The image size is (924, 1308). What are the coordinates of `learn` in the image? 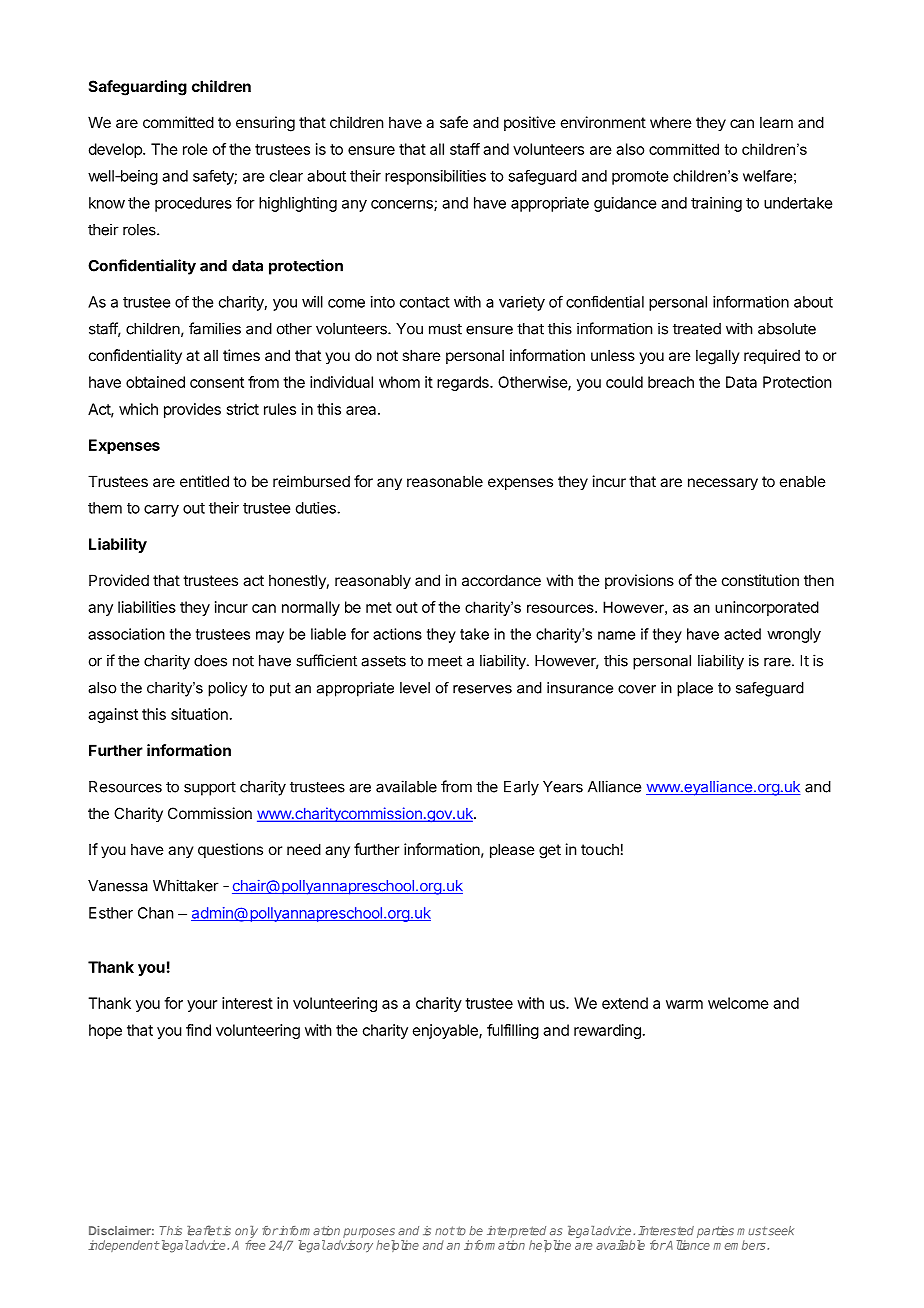 It's located at (776, 122).
